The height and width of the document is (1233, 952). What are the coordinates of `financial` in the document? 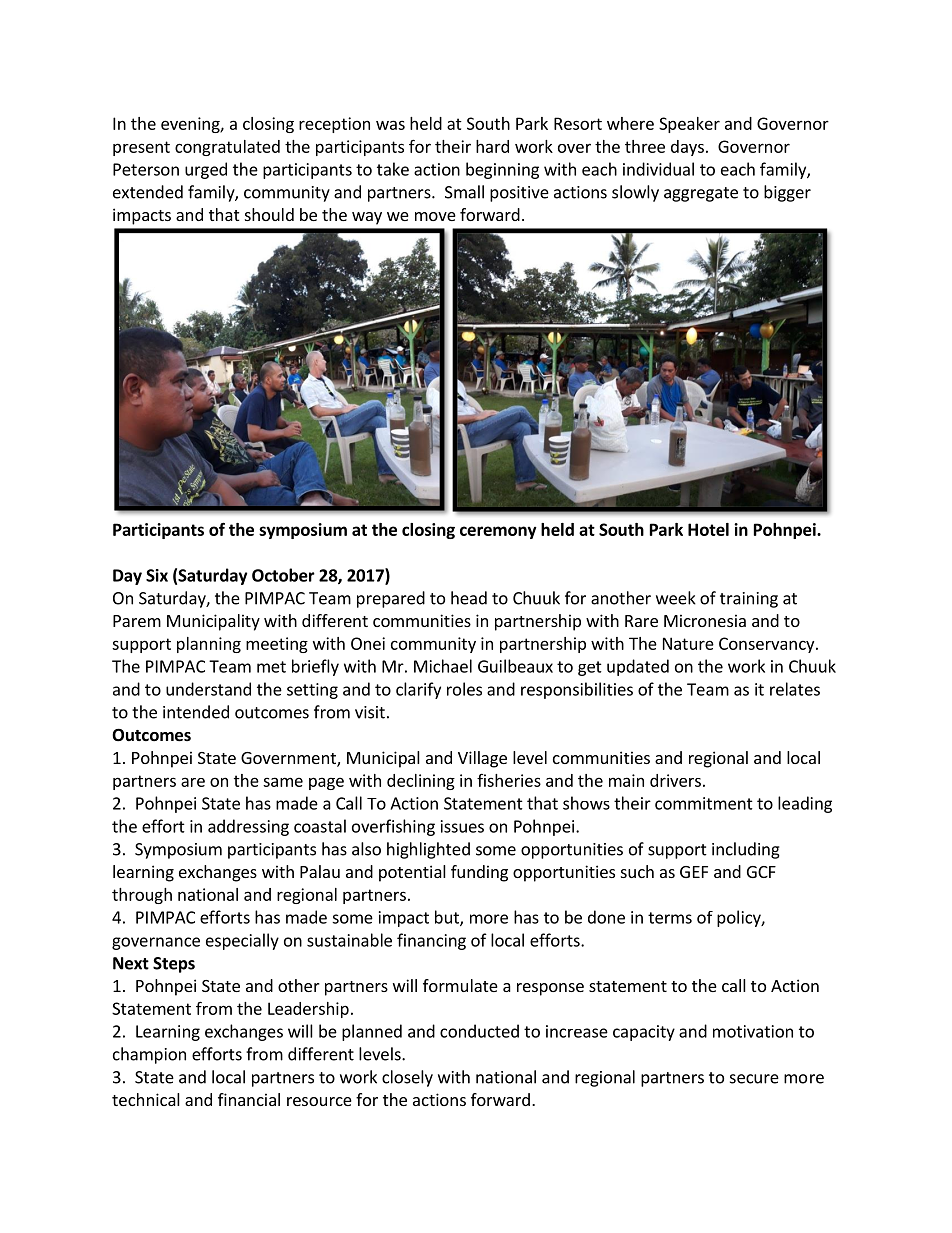 It's located at (249, 1099).
